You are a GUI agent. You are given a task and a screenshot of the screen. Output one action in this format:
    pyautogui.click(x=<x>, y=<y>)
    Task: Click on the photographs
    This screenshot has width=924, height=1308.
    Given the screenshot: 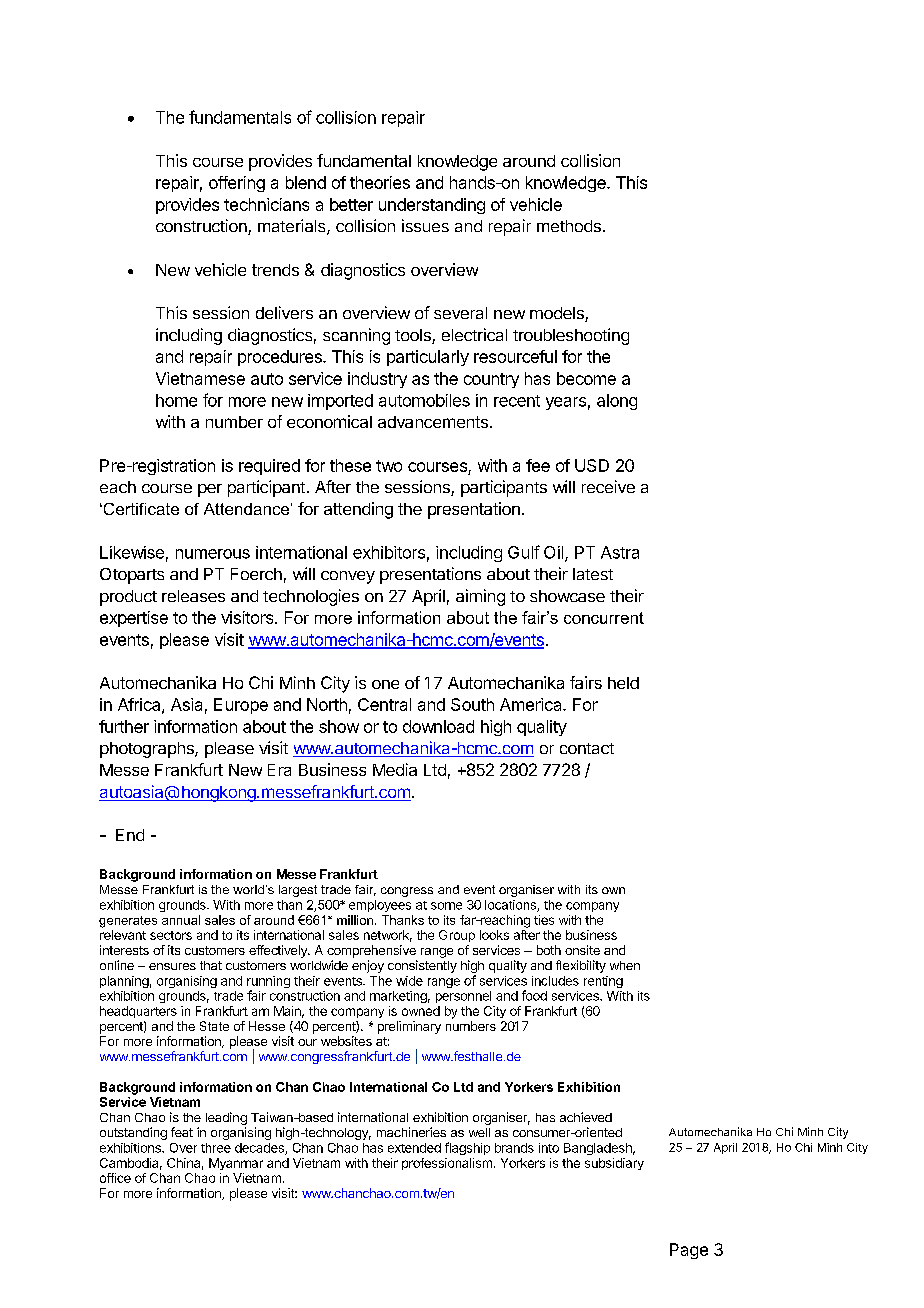 What is the action you would take?
    pyautogui.click(x=148, y=750)
